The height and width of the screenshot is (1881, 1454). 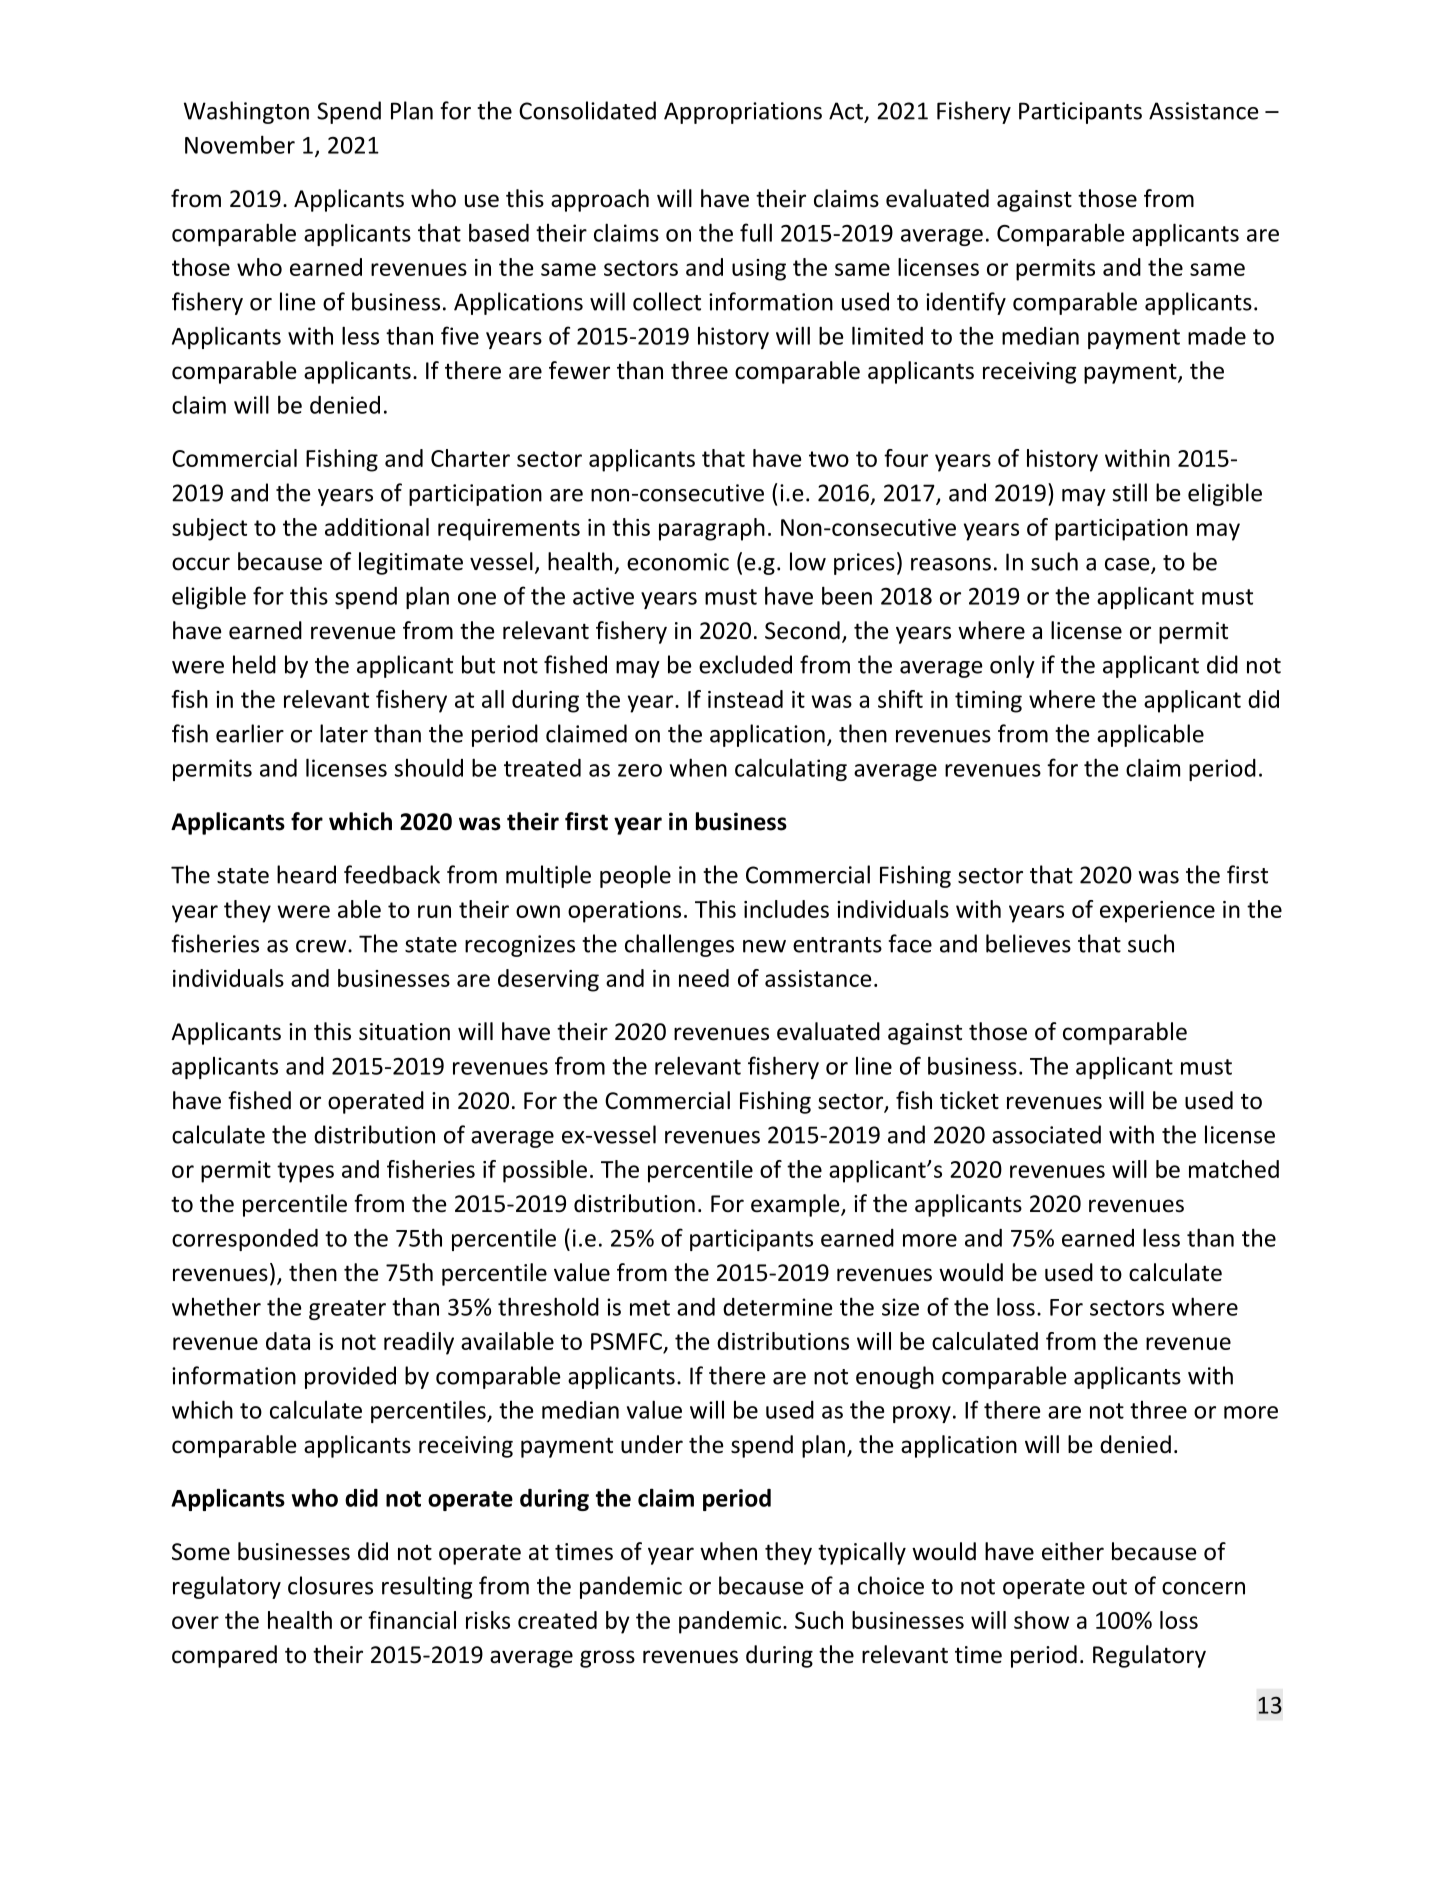 I want to click on gross, so click(x=607, y=1659).
